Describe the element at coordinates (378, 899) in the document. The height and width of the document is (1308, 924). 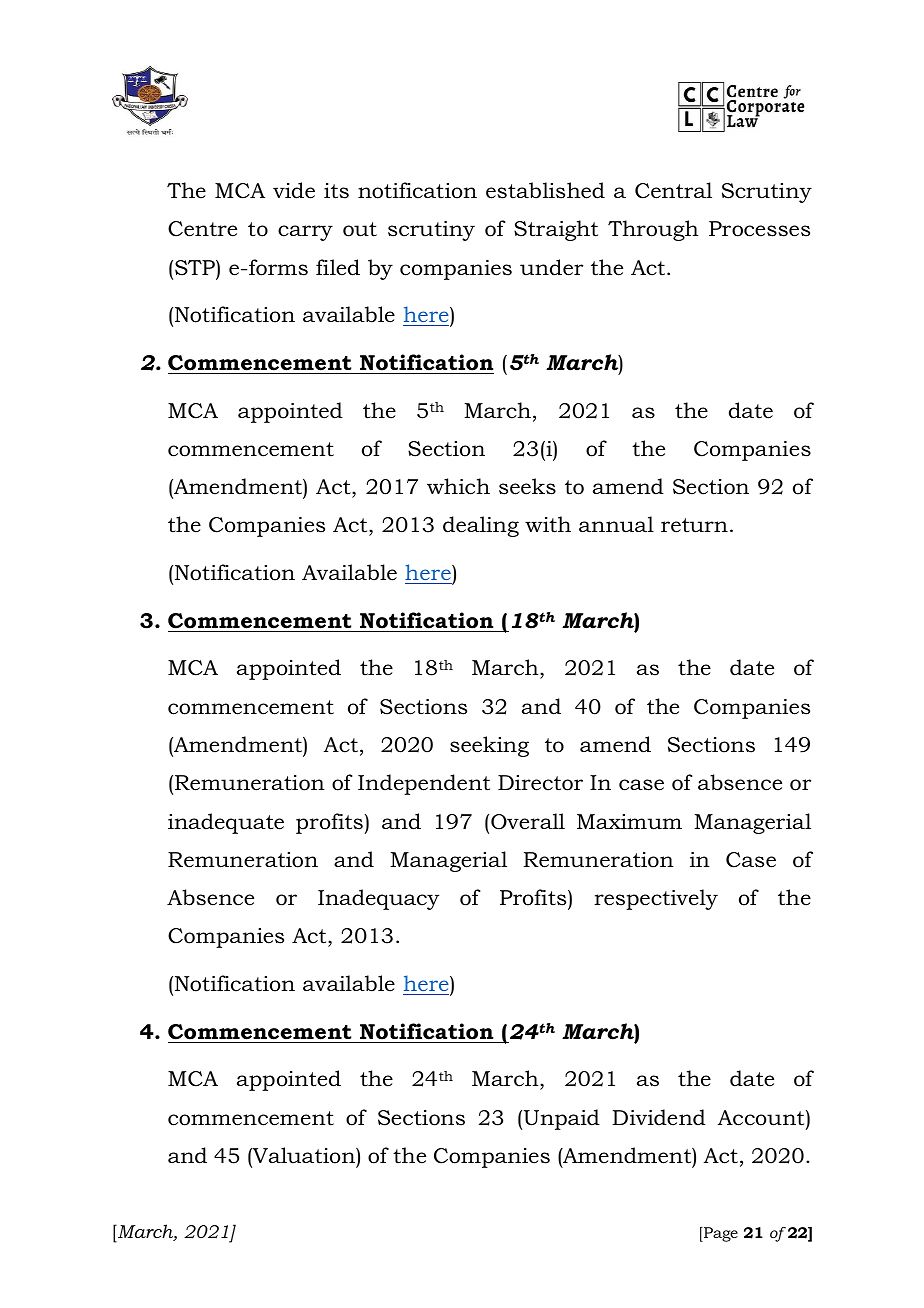
I see `Inadequacy` at that location.
